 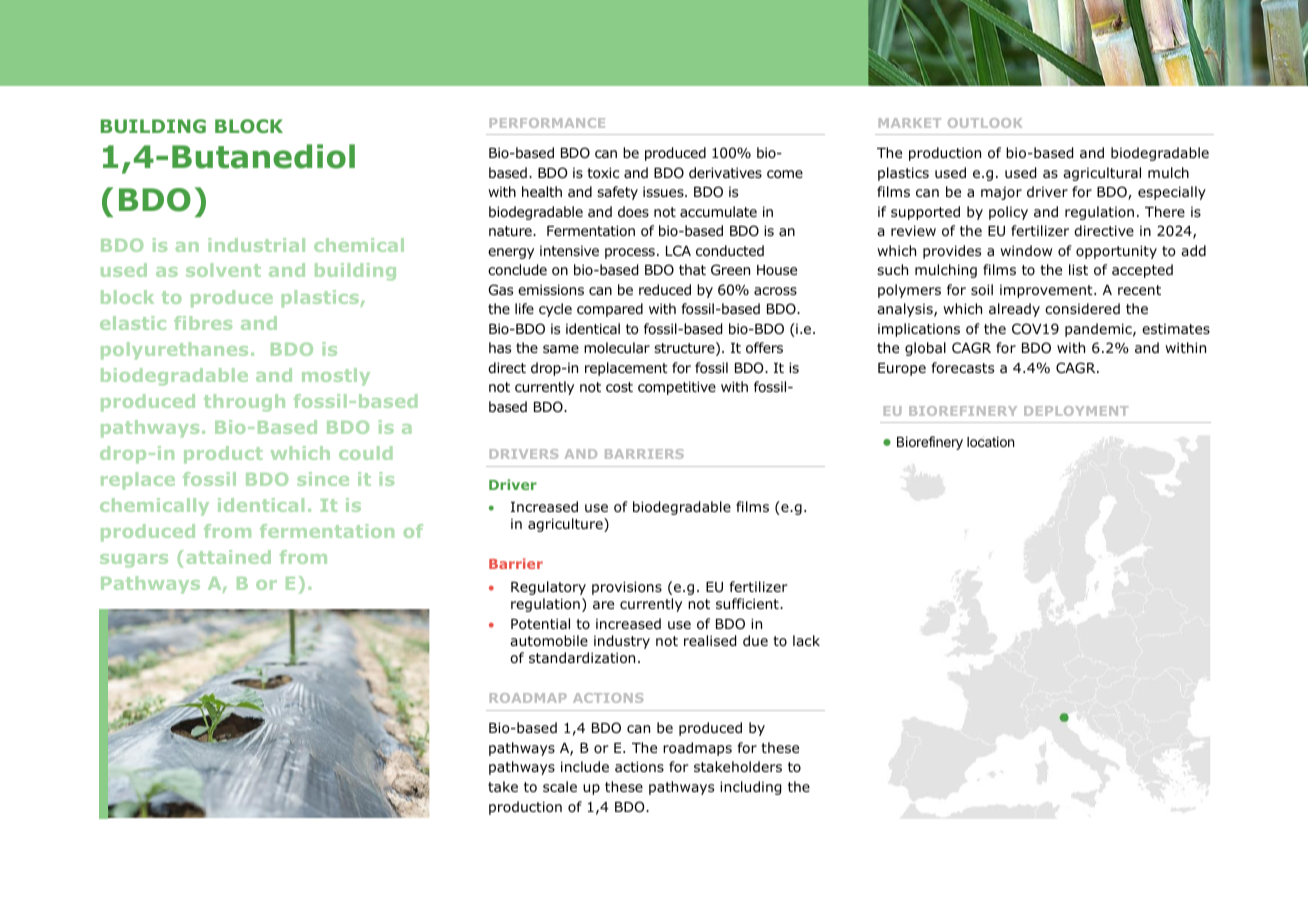 What do you see at coordinates (203, 323) in the document?
I see `fibres` at bounding box center [203, 323].
